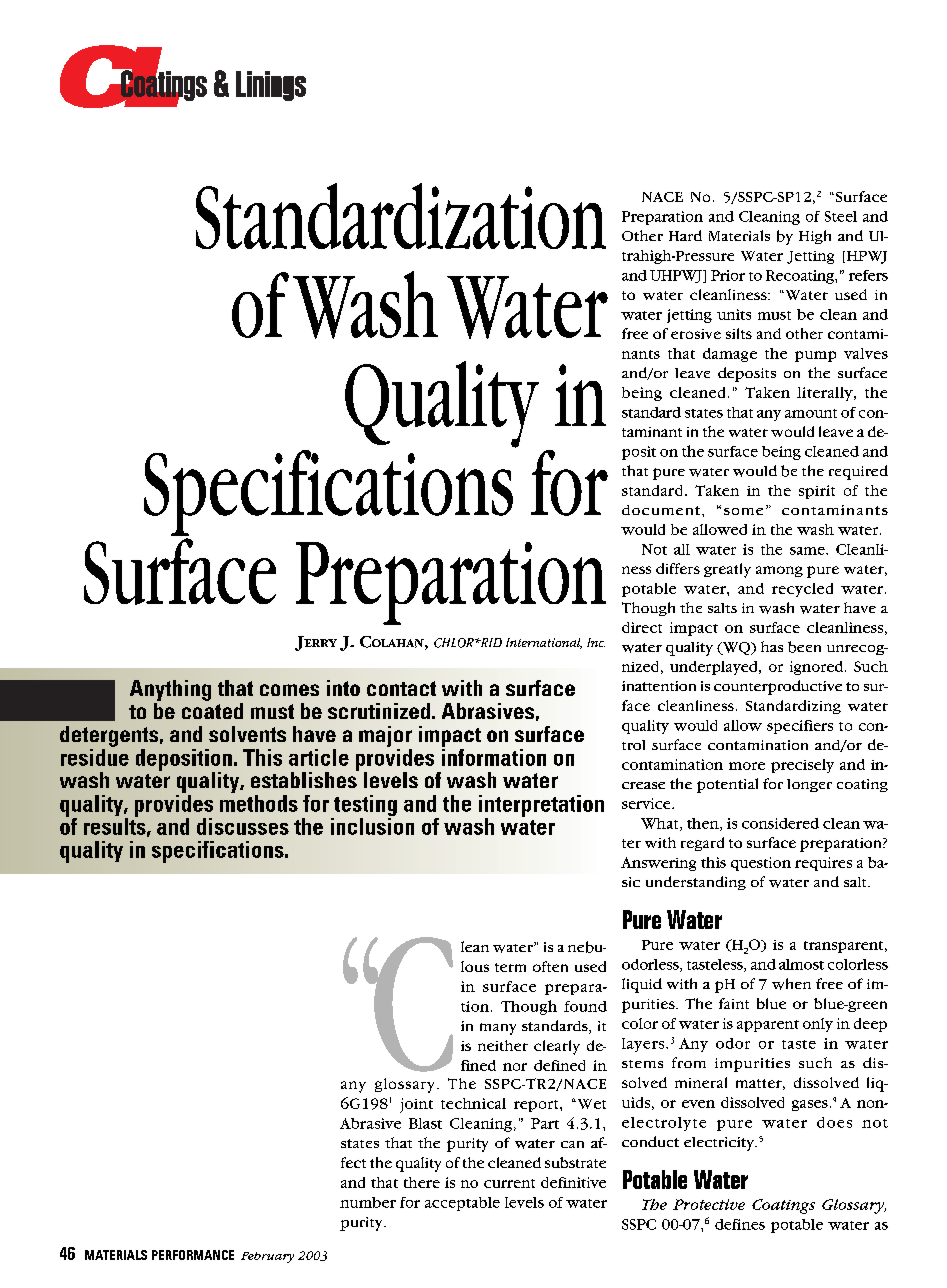 The height and width of the page is (1288, 947). Describe the element at coordinates (243, 826) in the page. I see `discusses` at that location.
